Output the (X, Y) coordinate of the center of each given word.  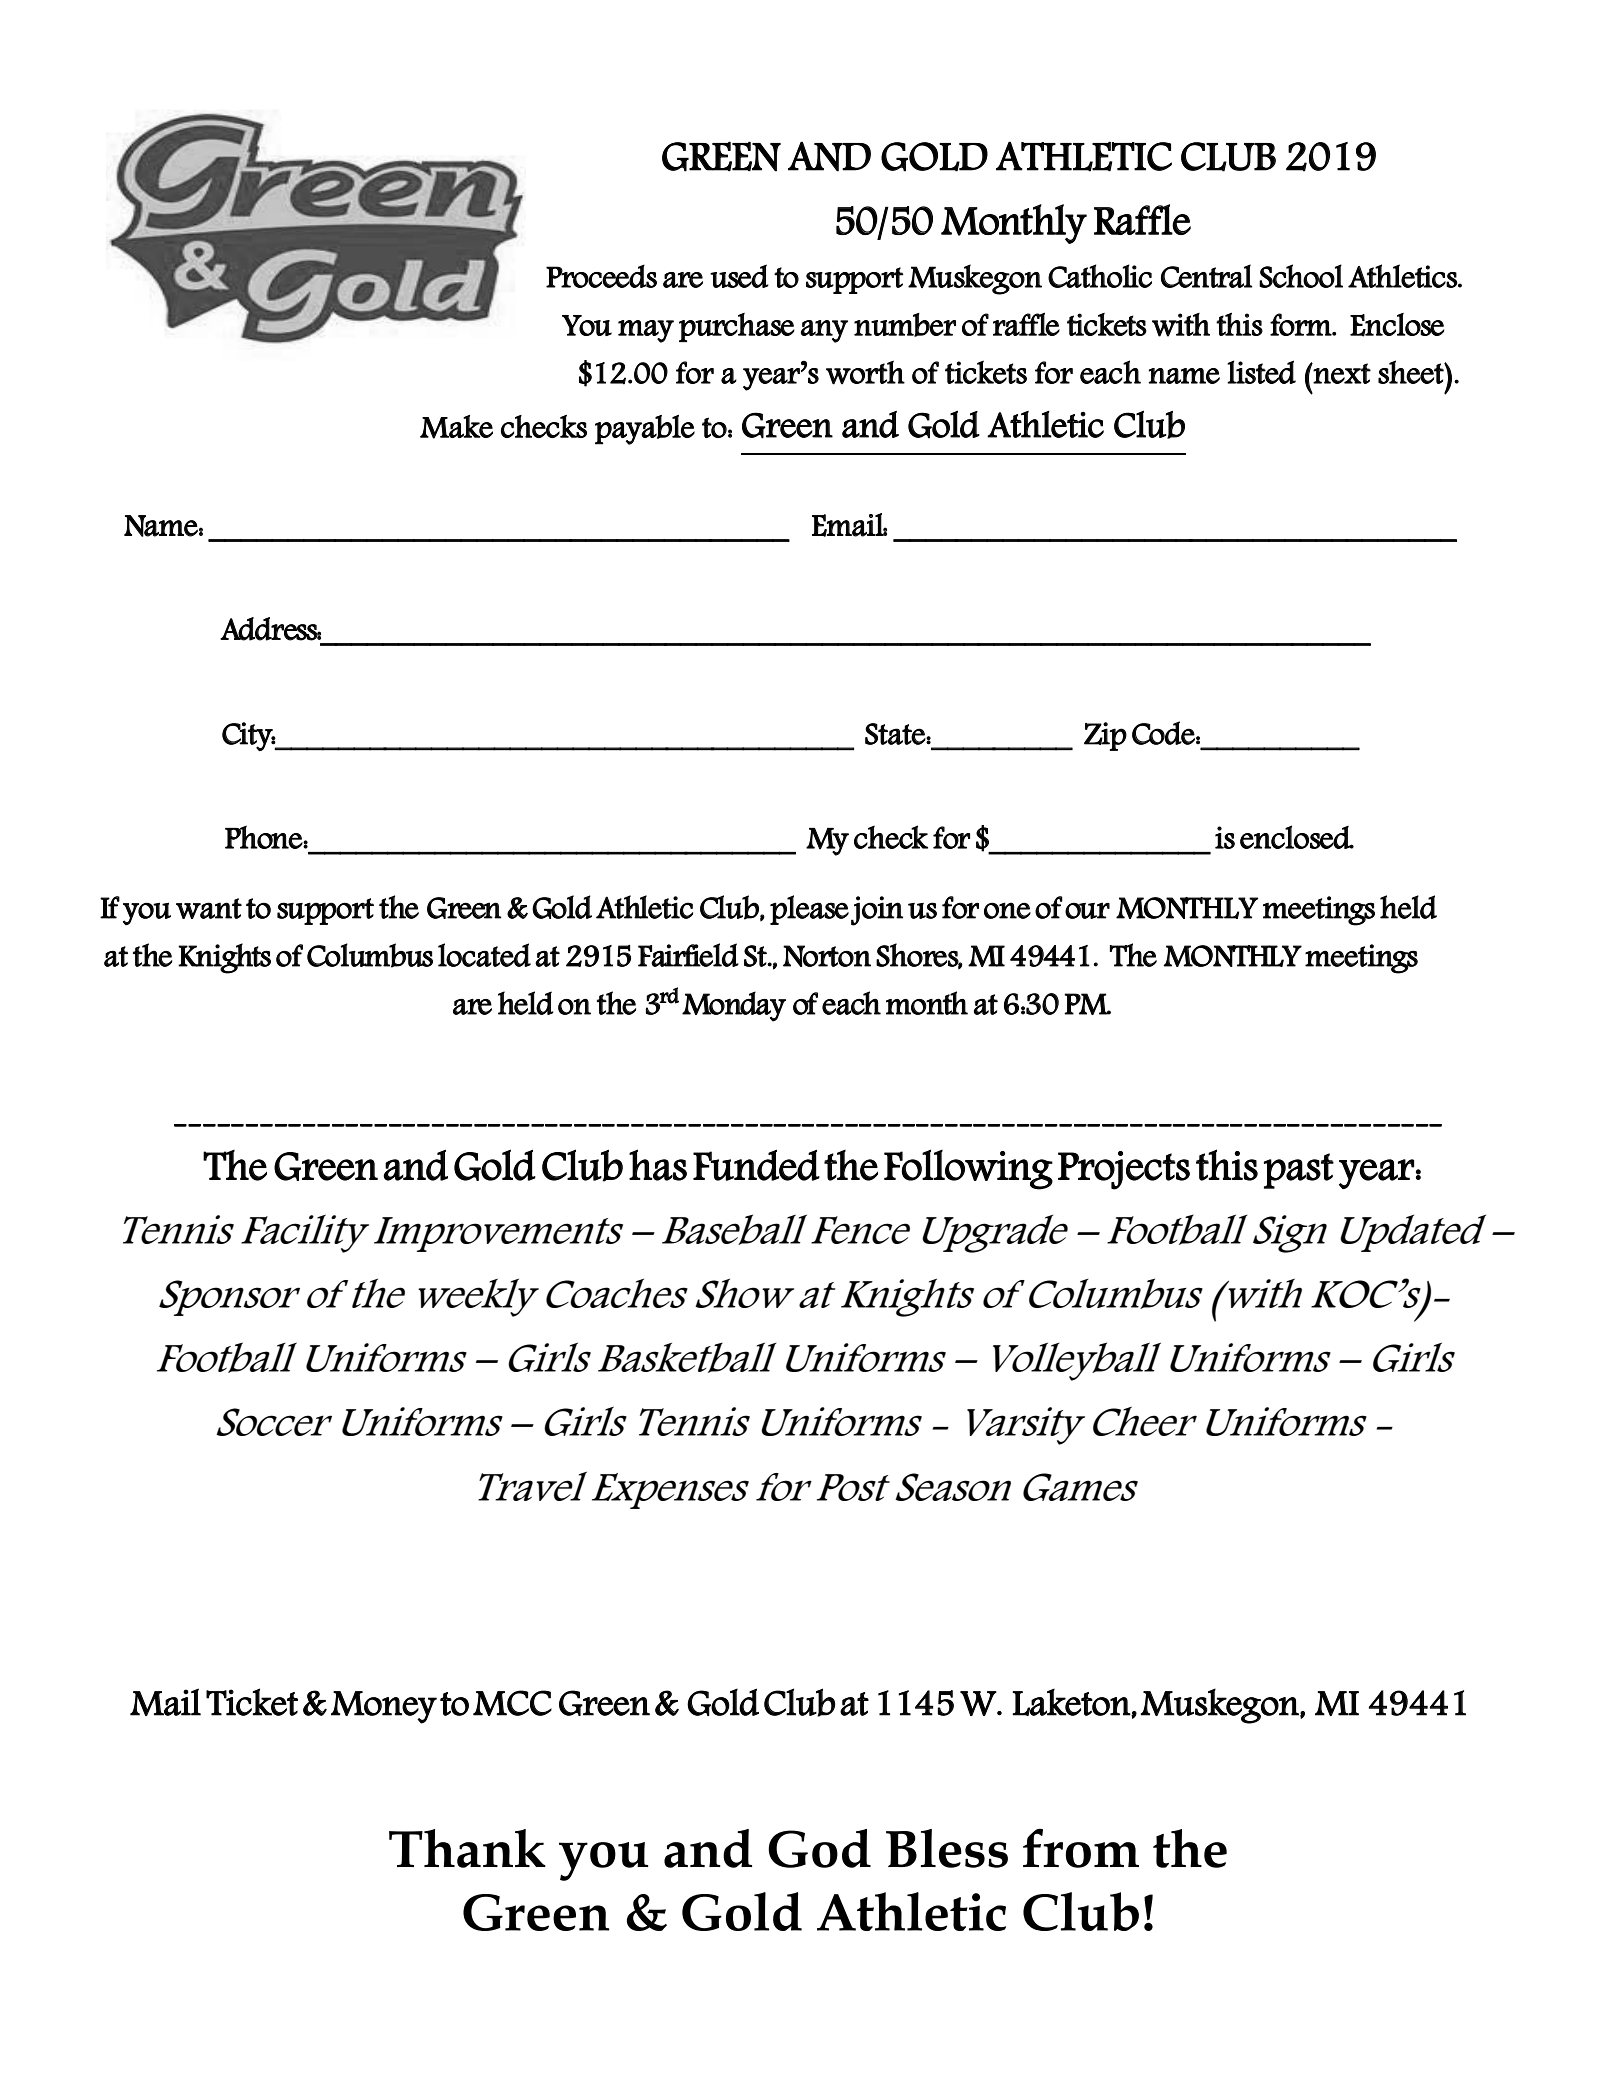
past (1299, 1171)
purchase (737, 327)
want (209, 908)
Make (456, 427)
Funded (756, 1165)
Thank (467, 1848)
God (819, 1848)
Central (1206, 276)
